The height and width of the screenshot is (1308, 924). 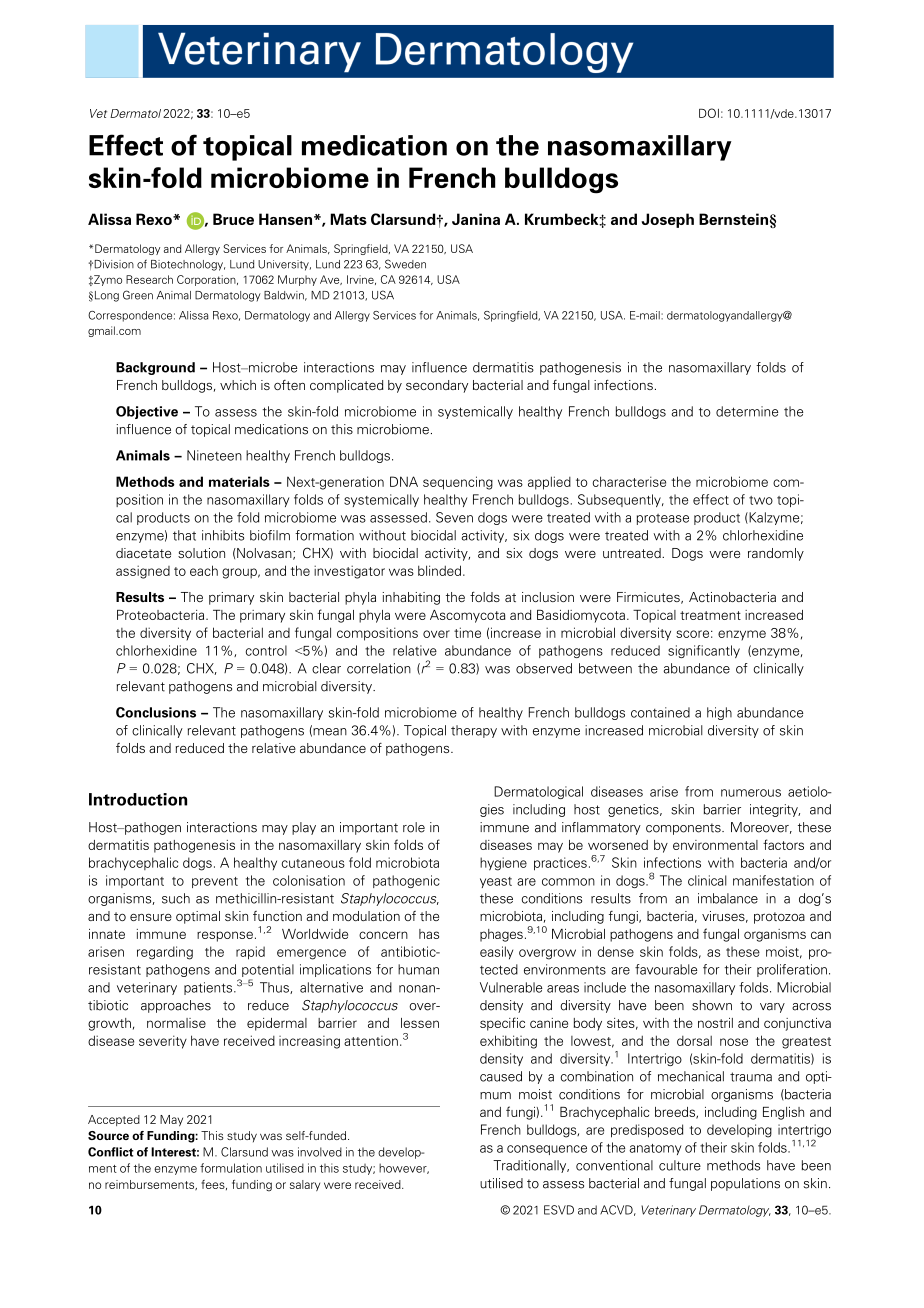 I want to click on two, so click(x=761, y=500).
